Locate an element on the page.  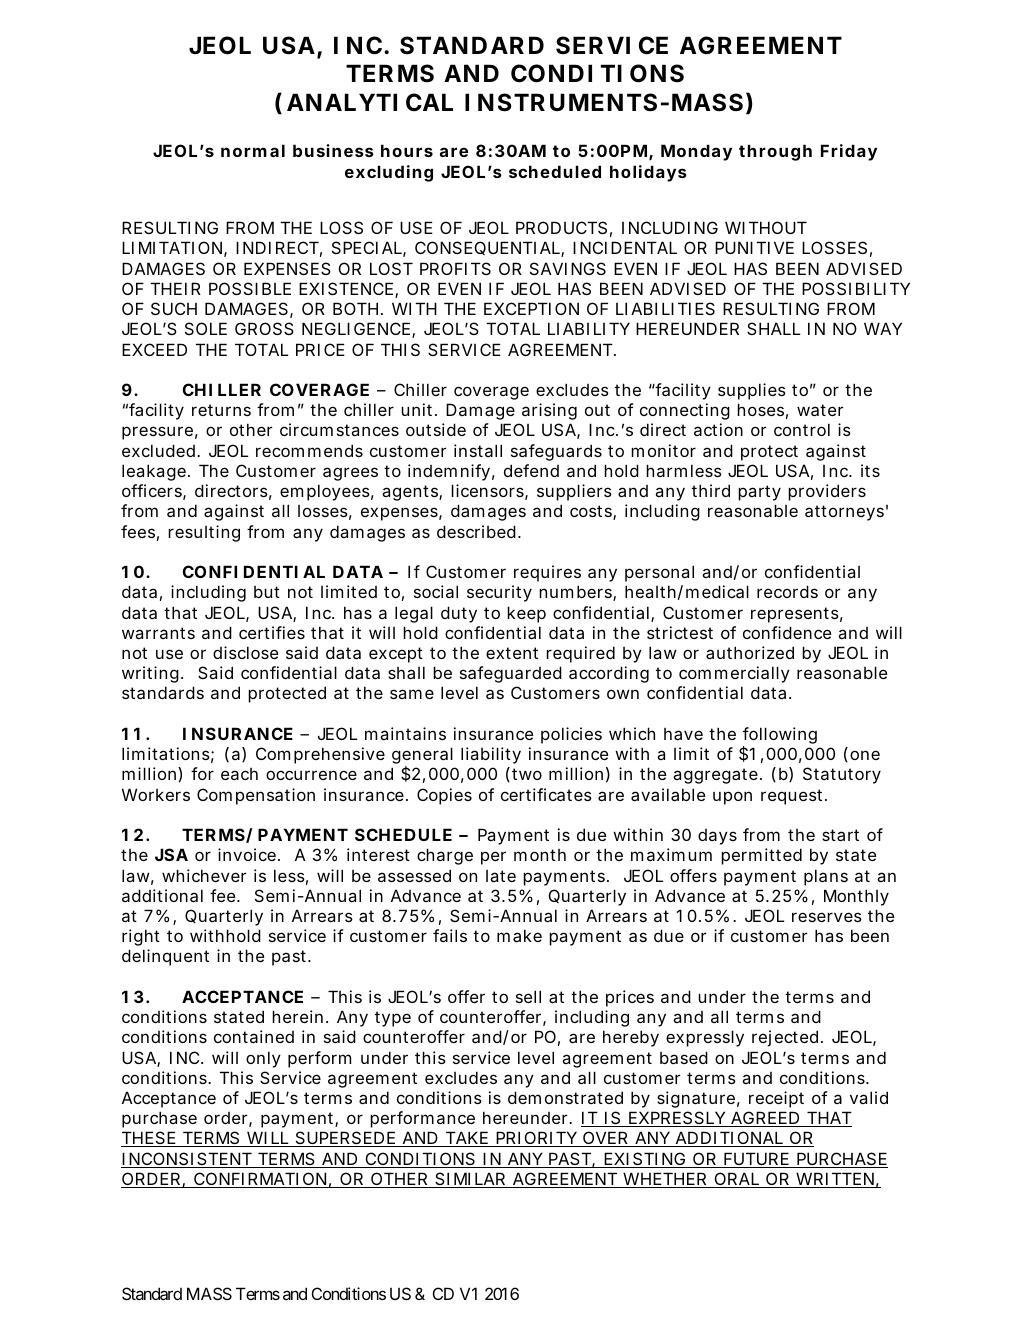
normal is located at coordinates (253, 150).
